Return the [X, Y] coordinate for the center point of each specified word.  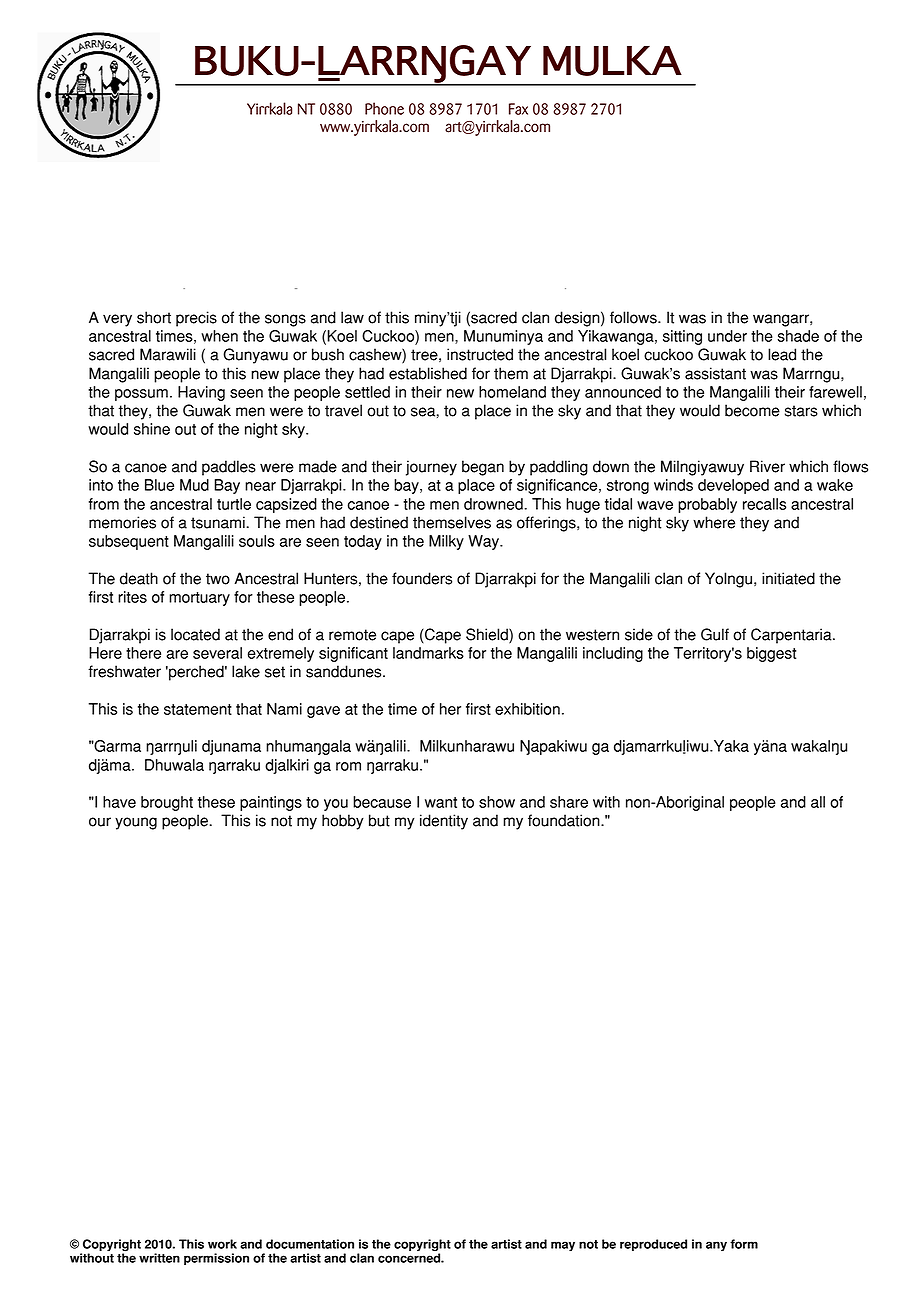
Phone [384, 108]
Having [201, 393]
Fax [518, 109]
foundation [565, 820]
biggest [771, 654]
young [136, 823]
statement [198, 709]
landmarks [428, 653]
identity [444, 822]
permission [216, 1259]
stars [801, 411]
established [428, 373]
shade [798, 336]
